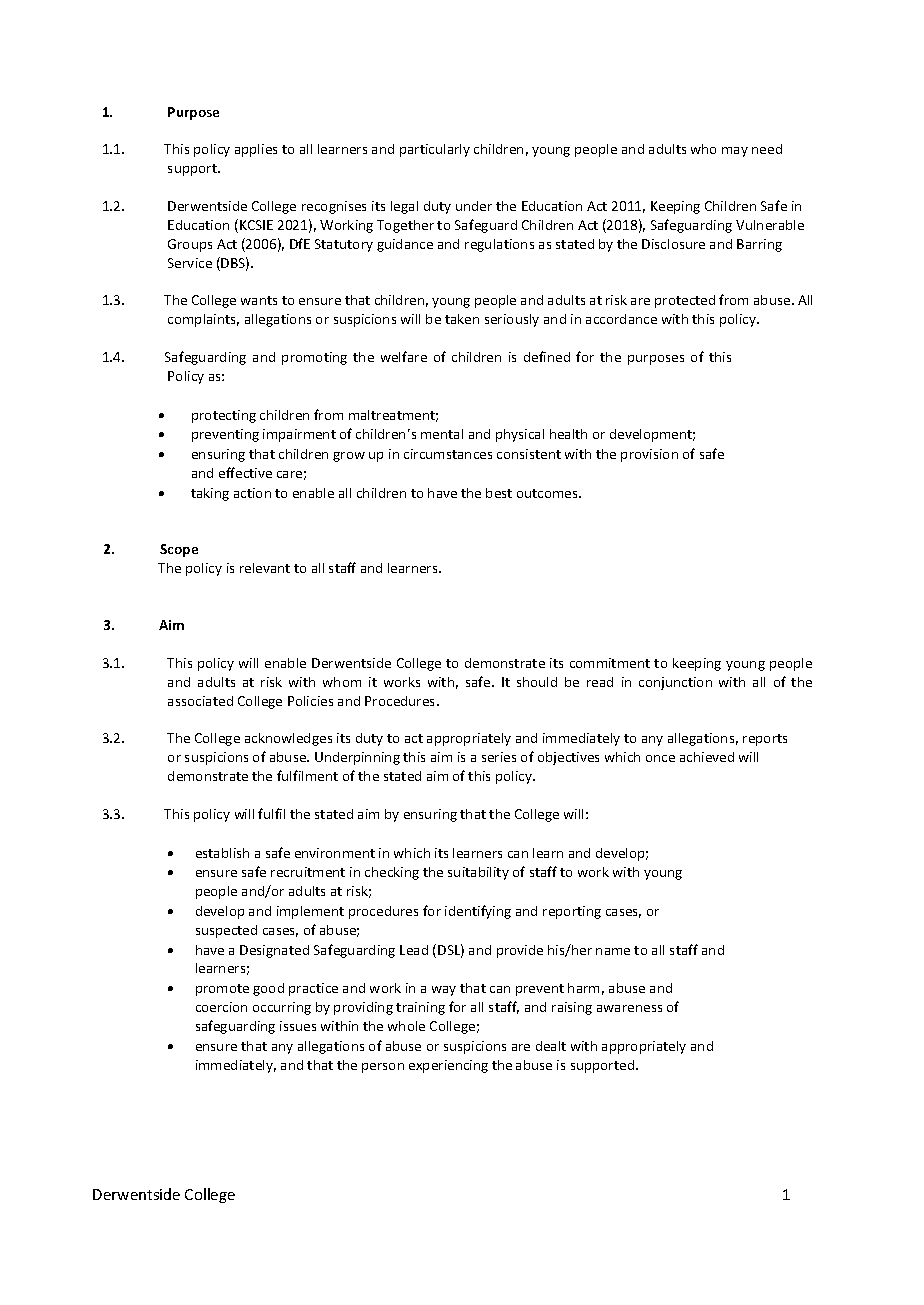 The image size is (924, 1305). I want to click on may, so click(735, 152).
